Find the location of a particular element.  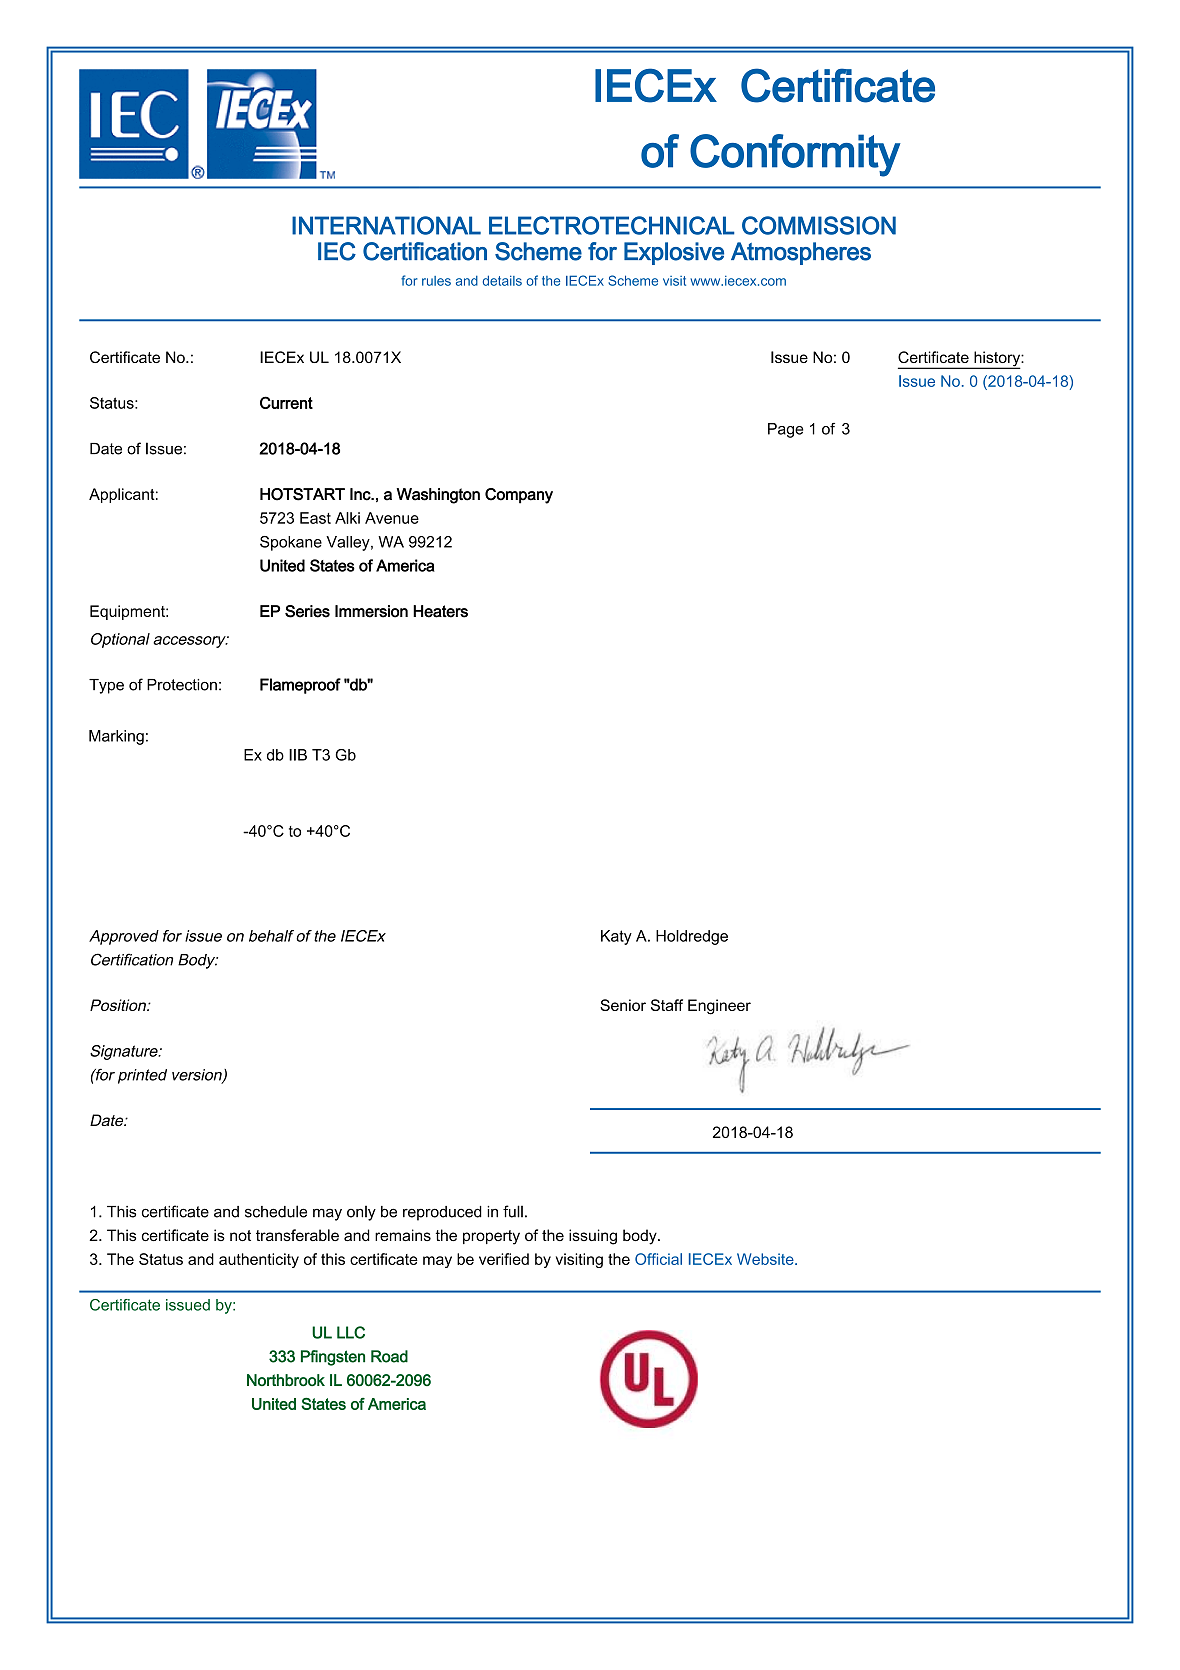

Katy is located at coordinates (616, 937).
